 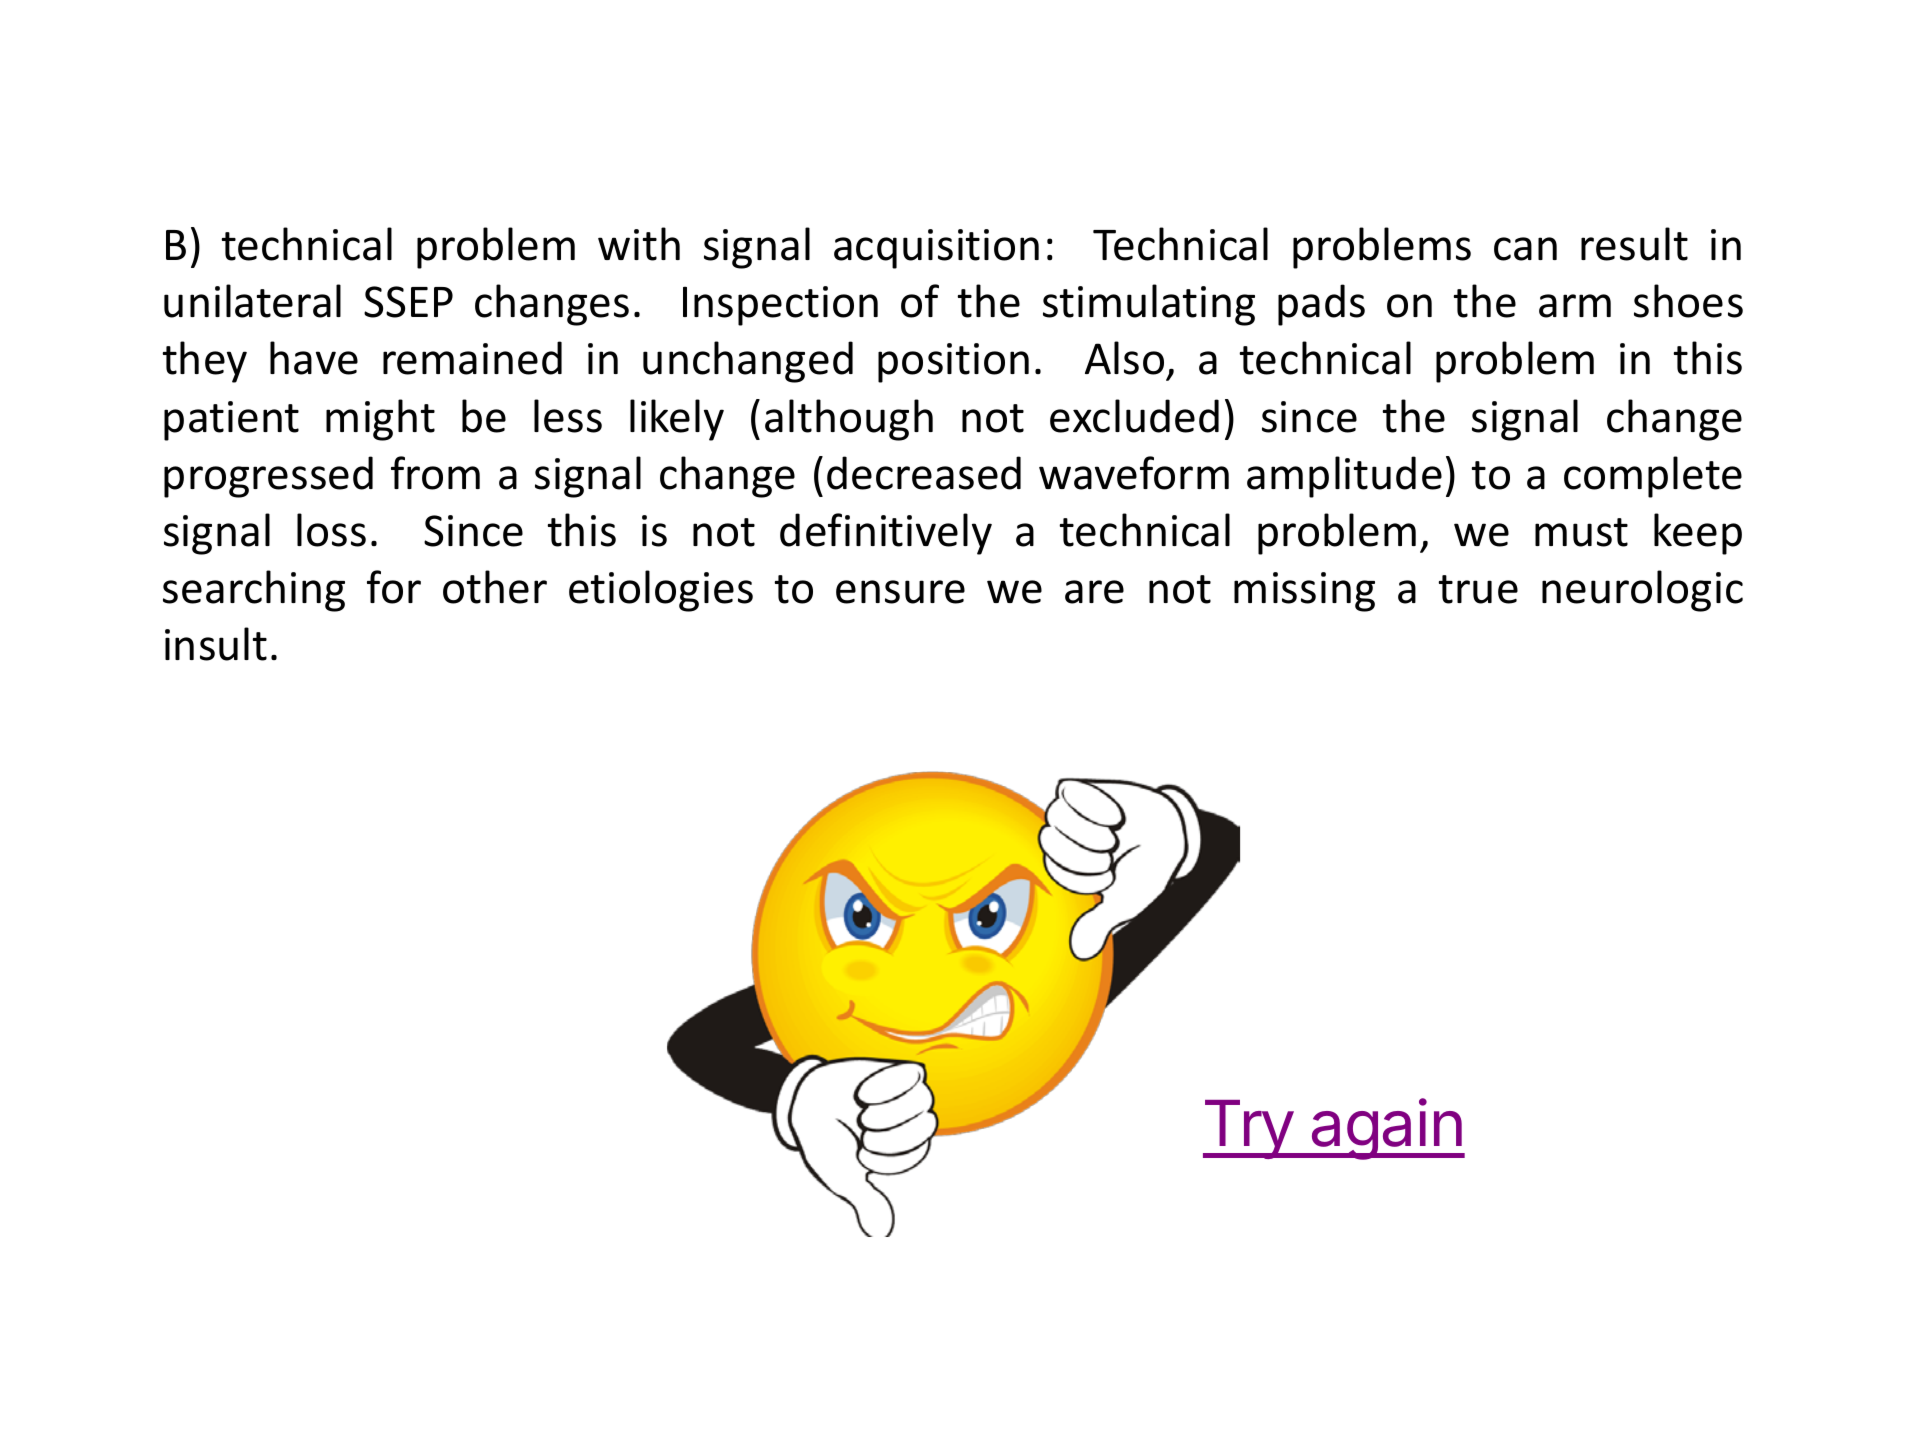 I want to click on from, so click(x=435, y=473).
